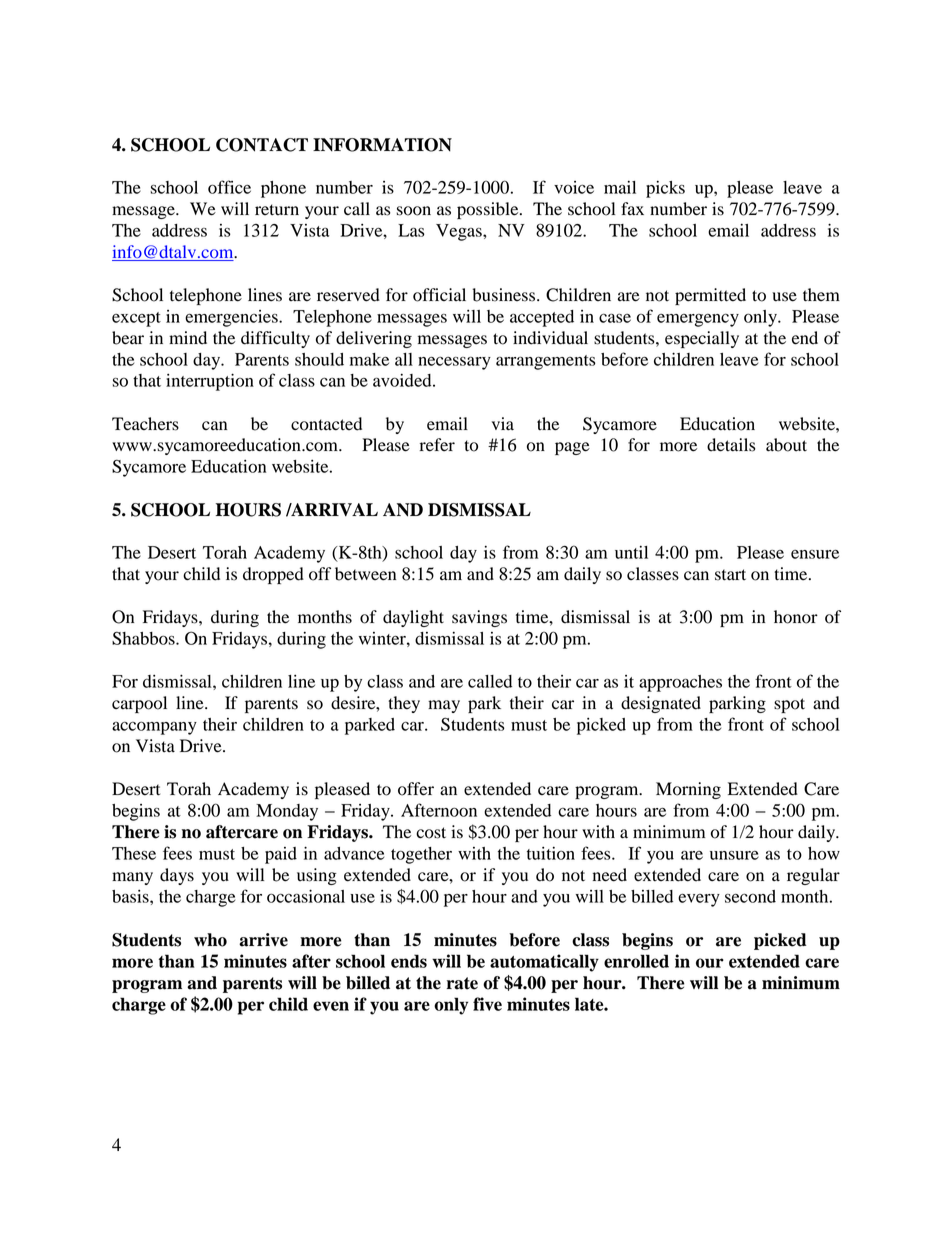 The width and height of the screenshot is (952, 1233). What do you see at coordinates (210, 940) in the screenshot?
I see `who` at bounding box center [210, 940].
